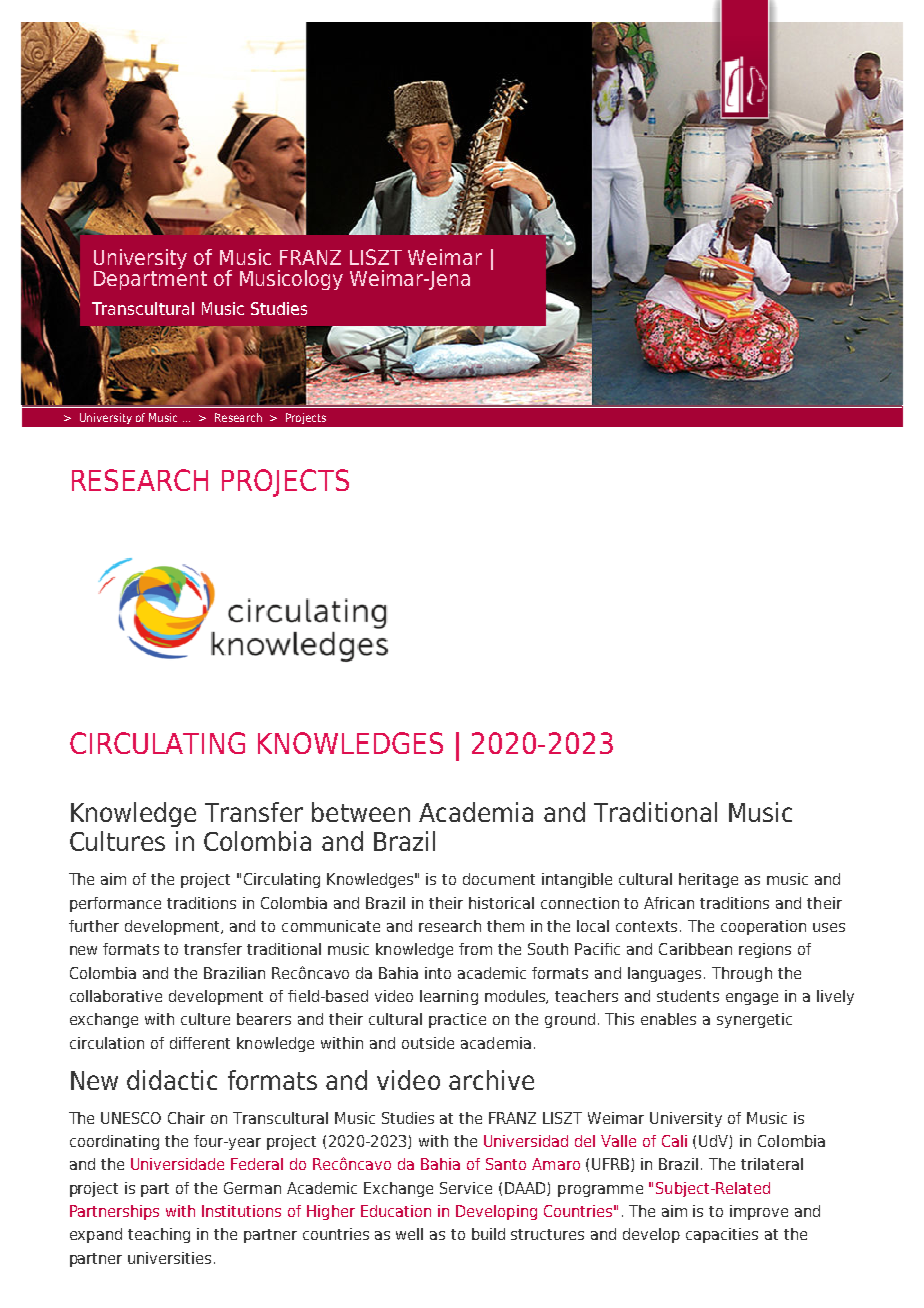 Image resolution: width=924 pixels, height=1308 pixels. Describe the element at coordinates (722, 1235) in the image. I see `capacities` at that location.
